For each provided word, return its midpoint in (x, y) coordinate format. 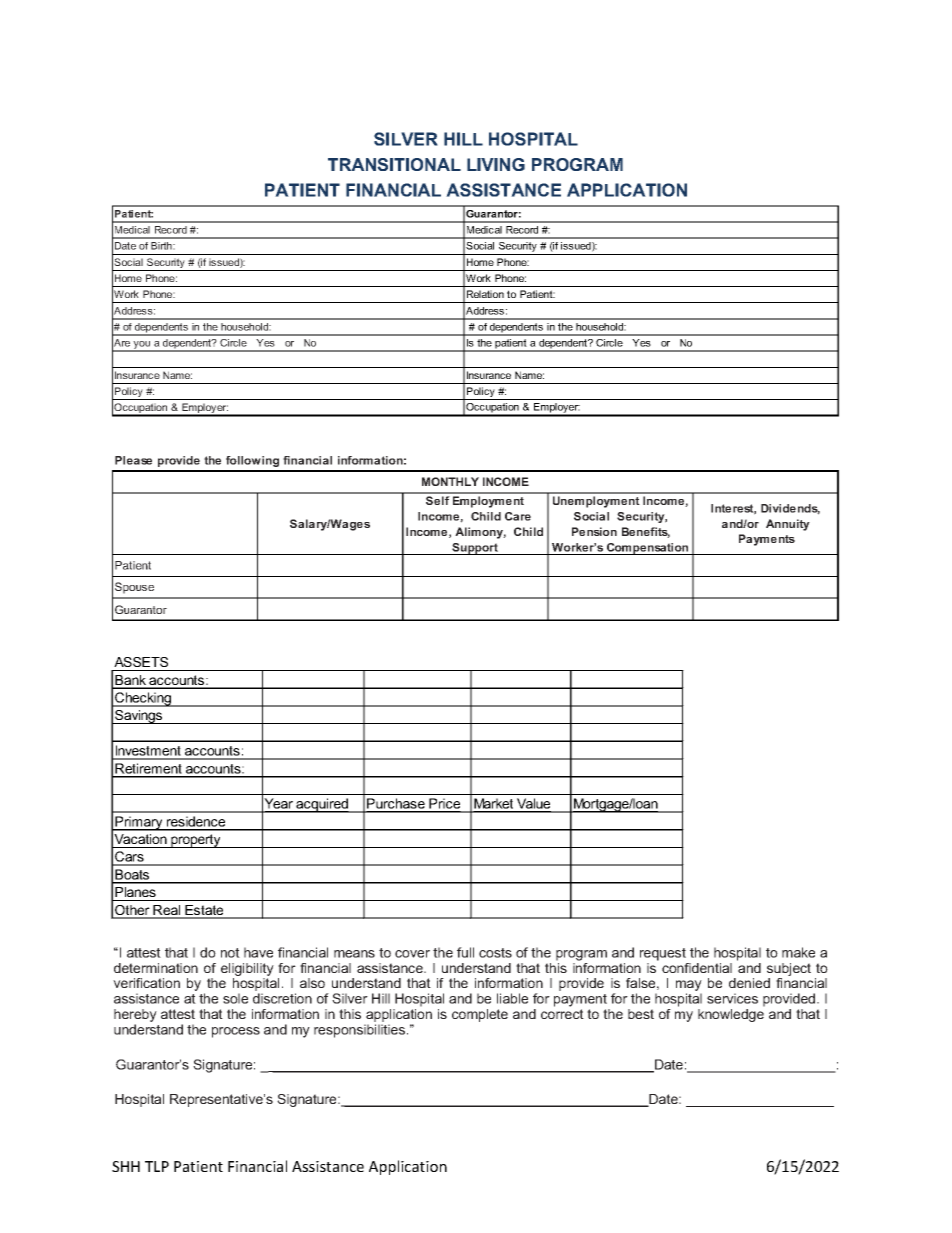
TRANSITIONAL (394, 164)
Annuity (788, 525)
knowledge (731, 1015)
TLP (157, 1166)
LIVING (496, 164)
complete (480, 1015)
